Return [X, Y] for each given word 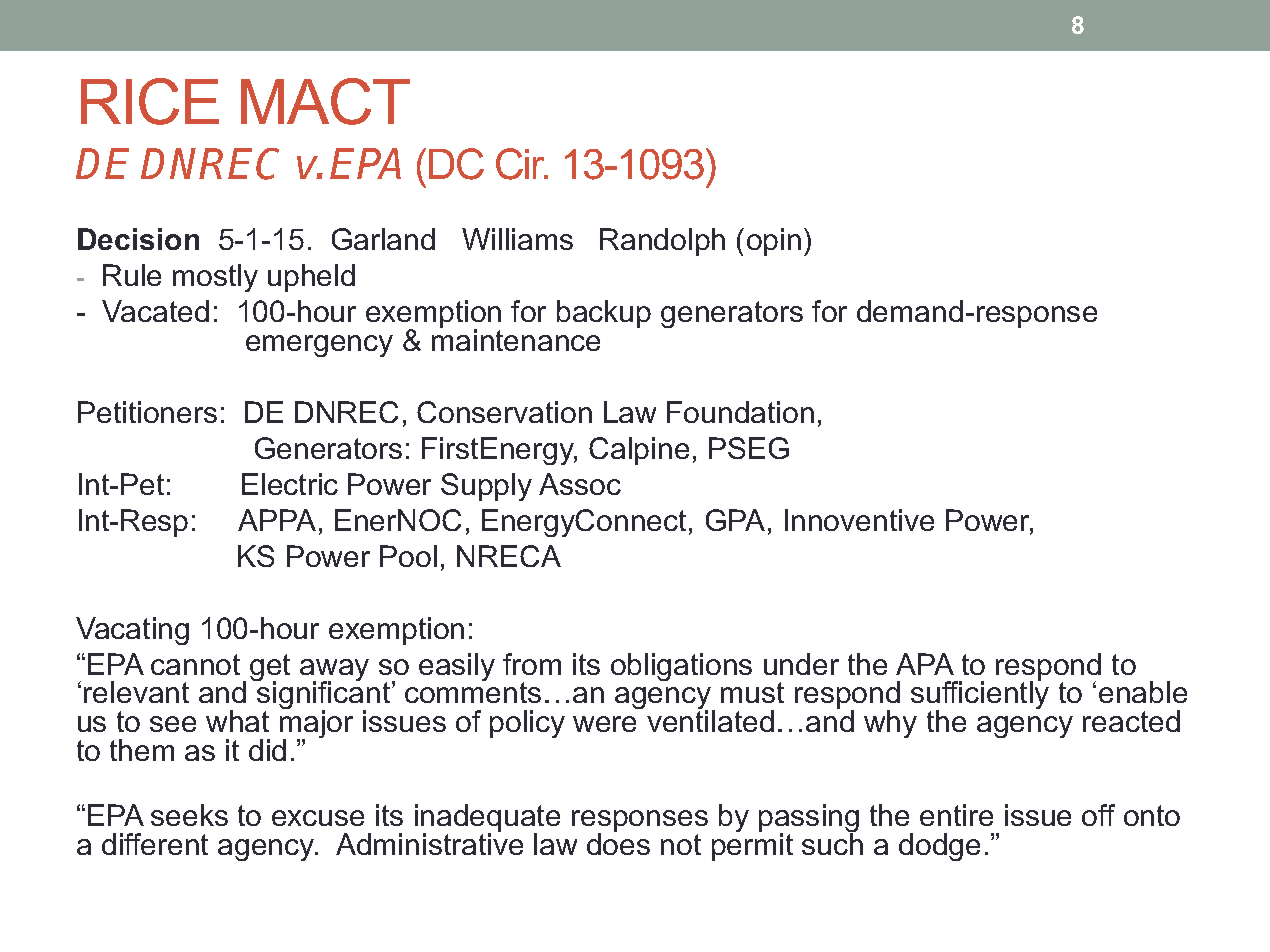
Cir [522, 164]
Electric [290, 484]
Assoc [580, 484]
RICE [150, 101]
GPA [735, 520]
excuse [318, 818]
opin [774, 242]
